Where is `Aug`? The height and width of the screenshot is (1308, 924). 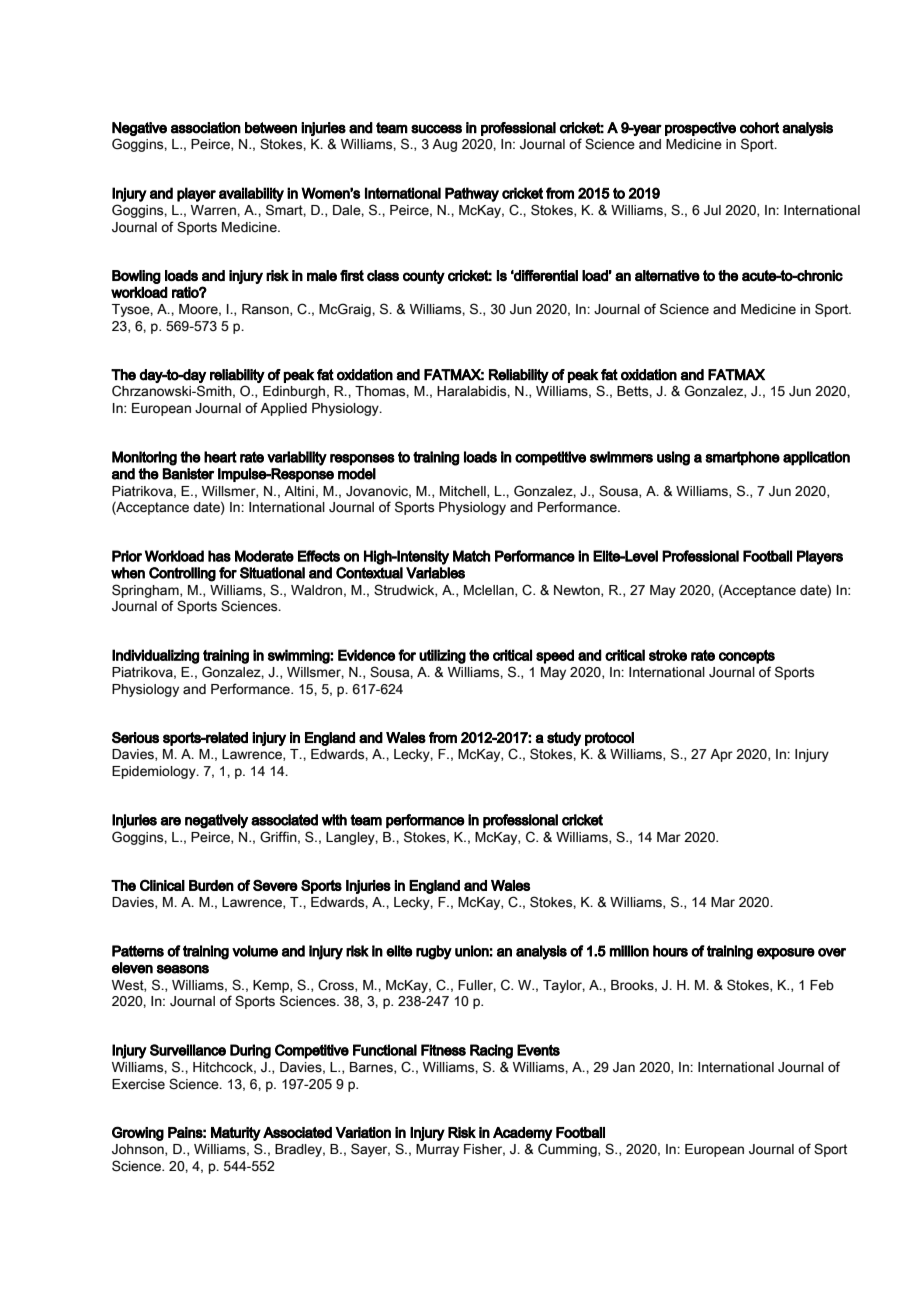
Aug is located at coordinates (444, 145).
